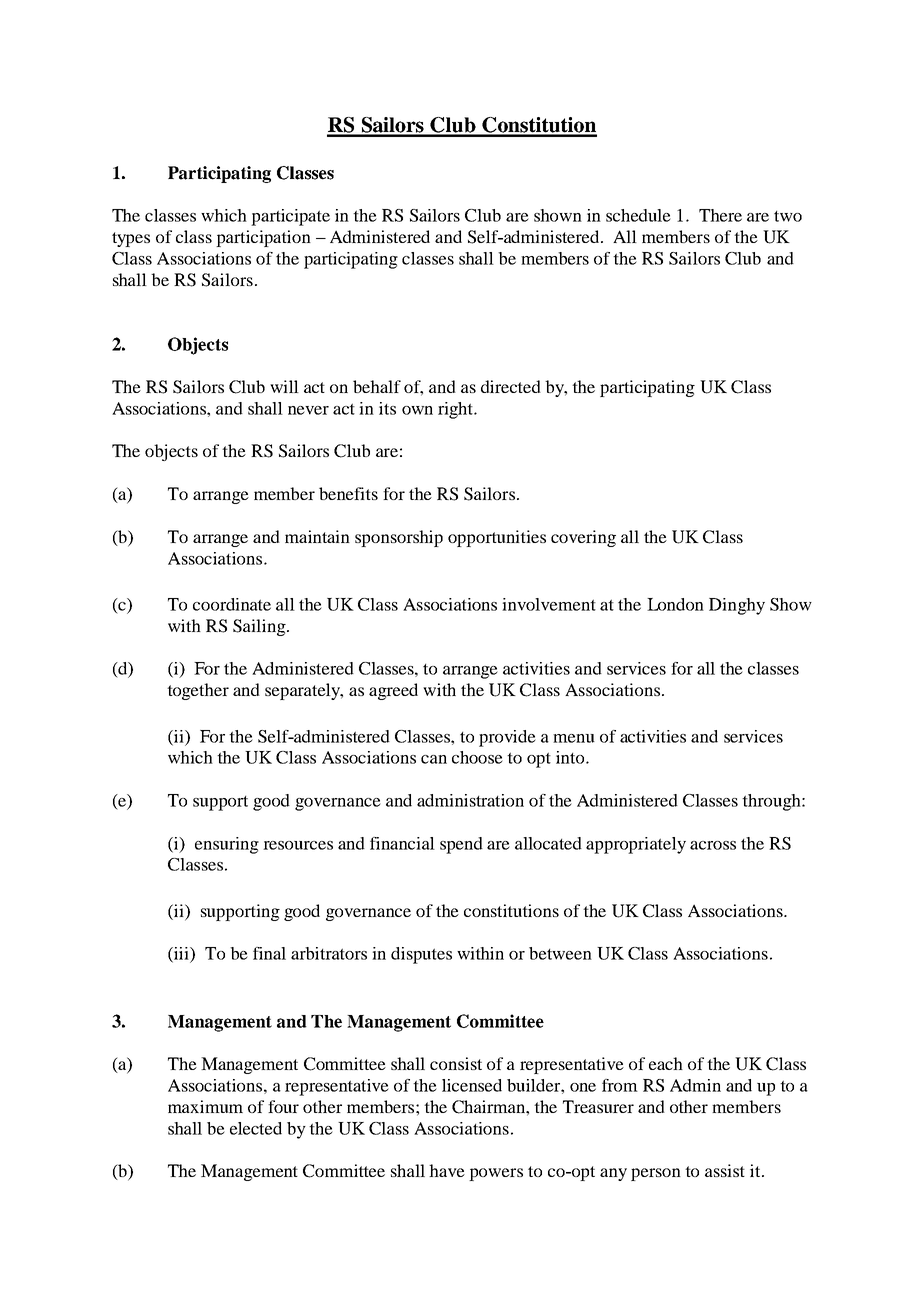 The height and width of the screenshot is (1307, 924). Describe the element at coordinates (720, 215) in the screenshot. I see `There` at that location.
